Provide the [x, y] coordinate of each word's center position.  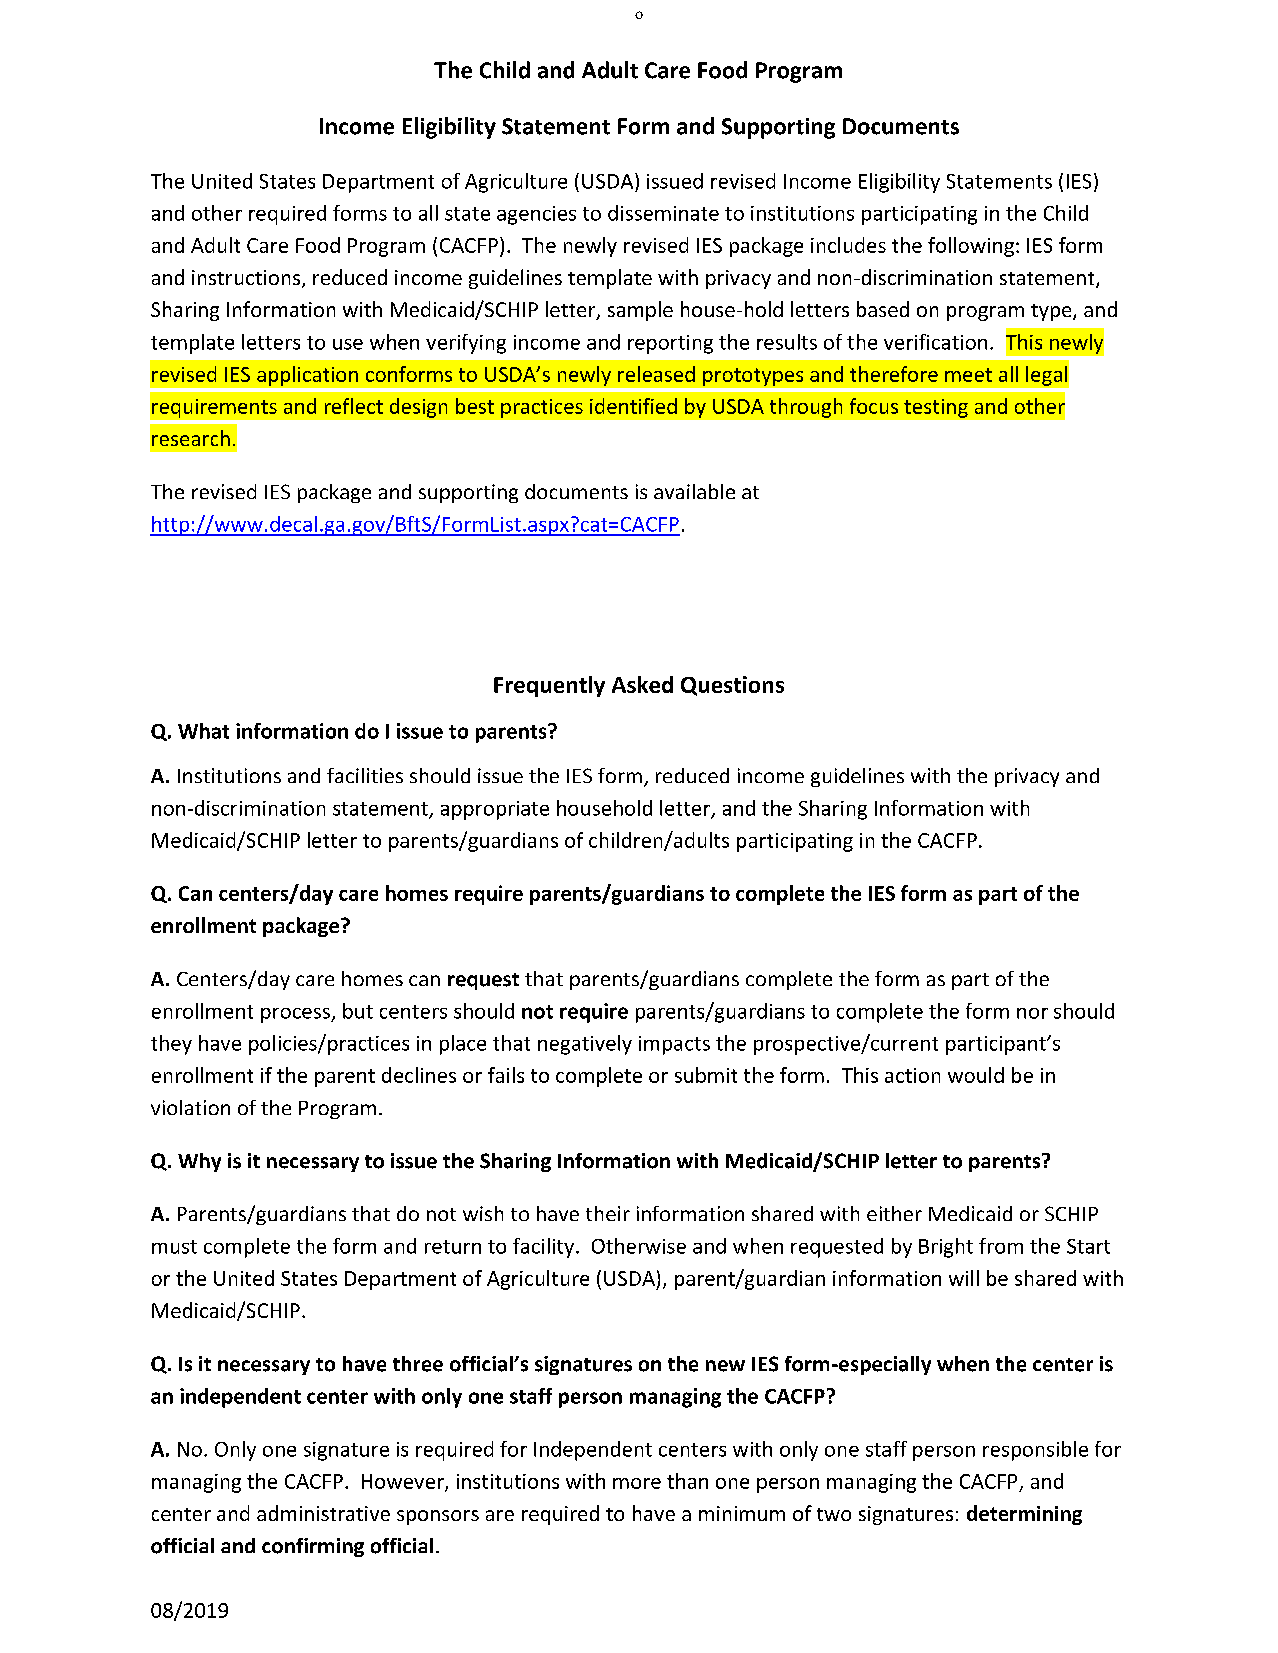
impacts [674, 1045]
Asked [642, 684]
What [203, 731]
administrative [323, 1513]
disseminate [663, 213]
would [976, 1075]
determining [1024, 1515]
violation [190, 1107]
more [637, 1483]
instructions [247, 279]
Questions [732, 686]
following [971, 247]
